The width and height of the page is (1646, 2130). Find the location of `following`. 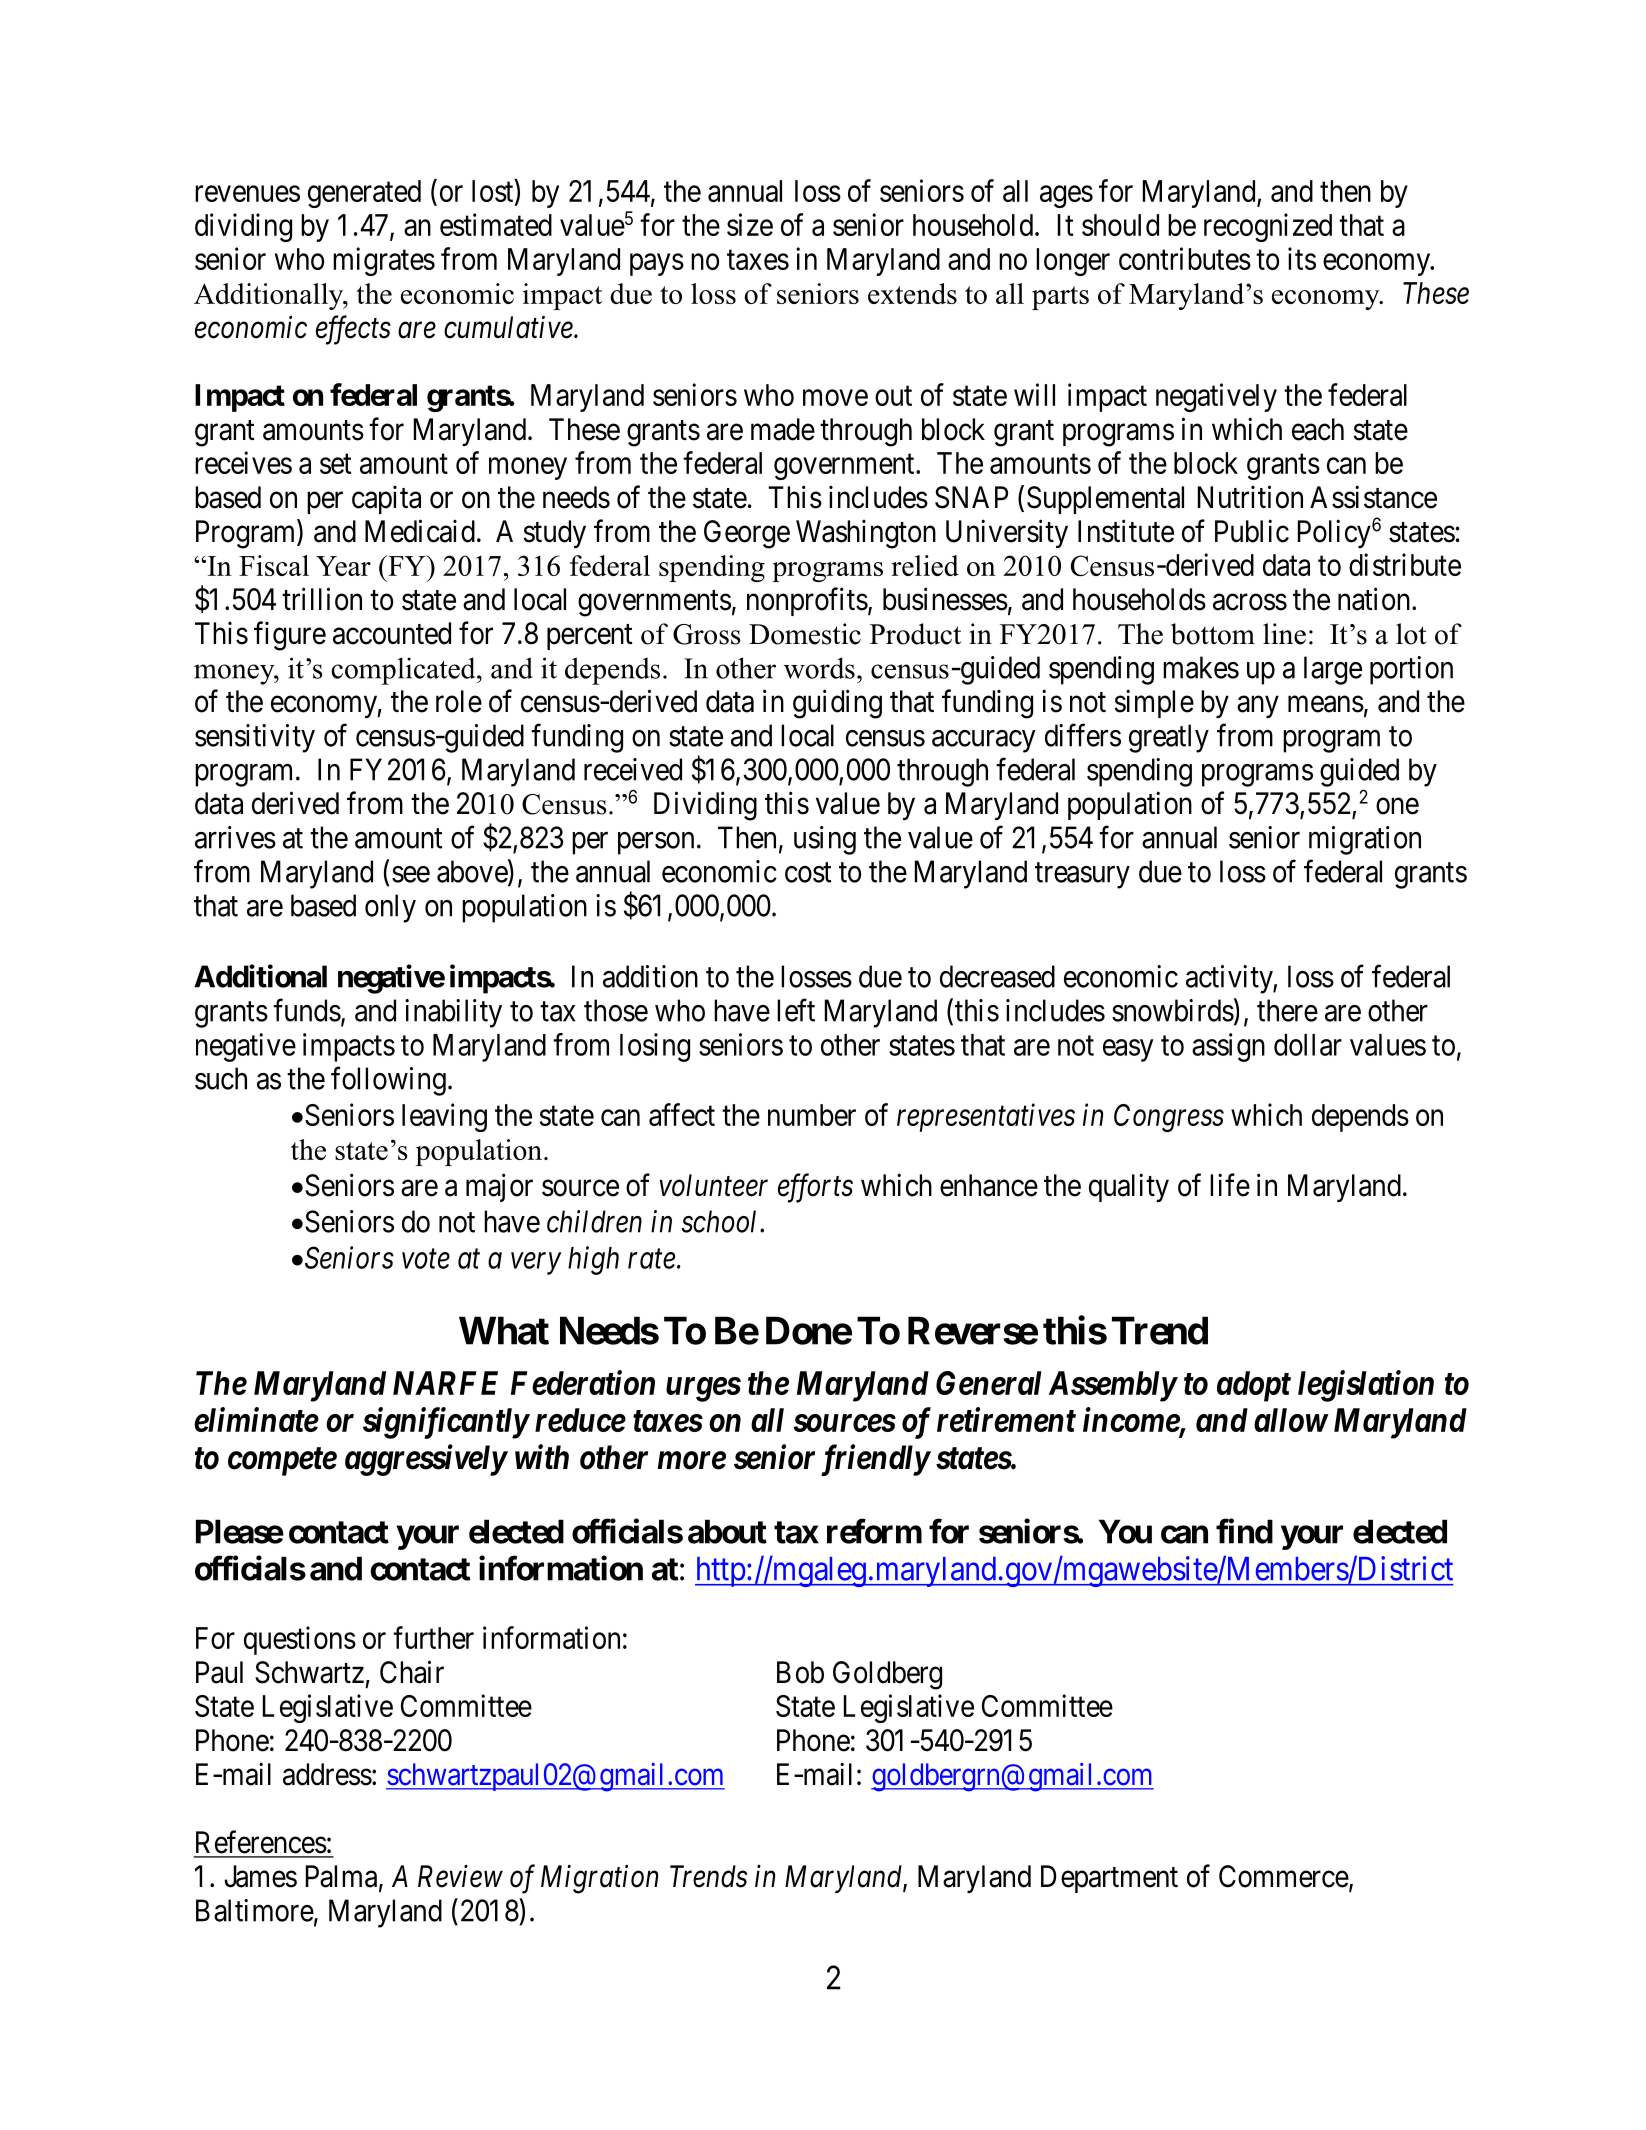

following is located at coordinates (388, 1081).
